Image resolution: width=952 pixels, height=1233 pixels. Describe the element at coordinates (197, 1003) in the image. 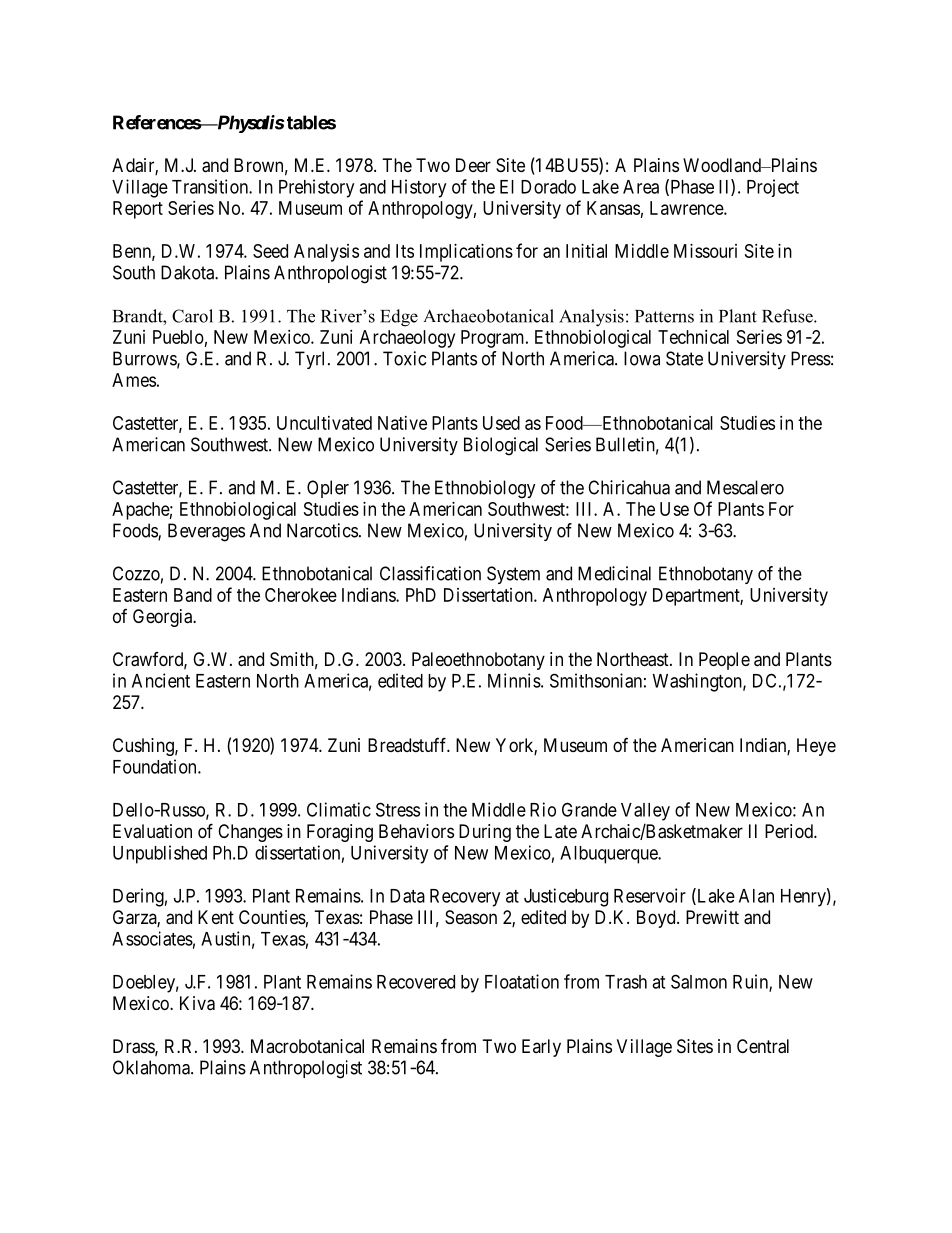

I see `Kiva` at that location.
